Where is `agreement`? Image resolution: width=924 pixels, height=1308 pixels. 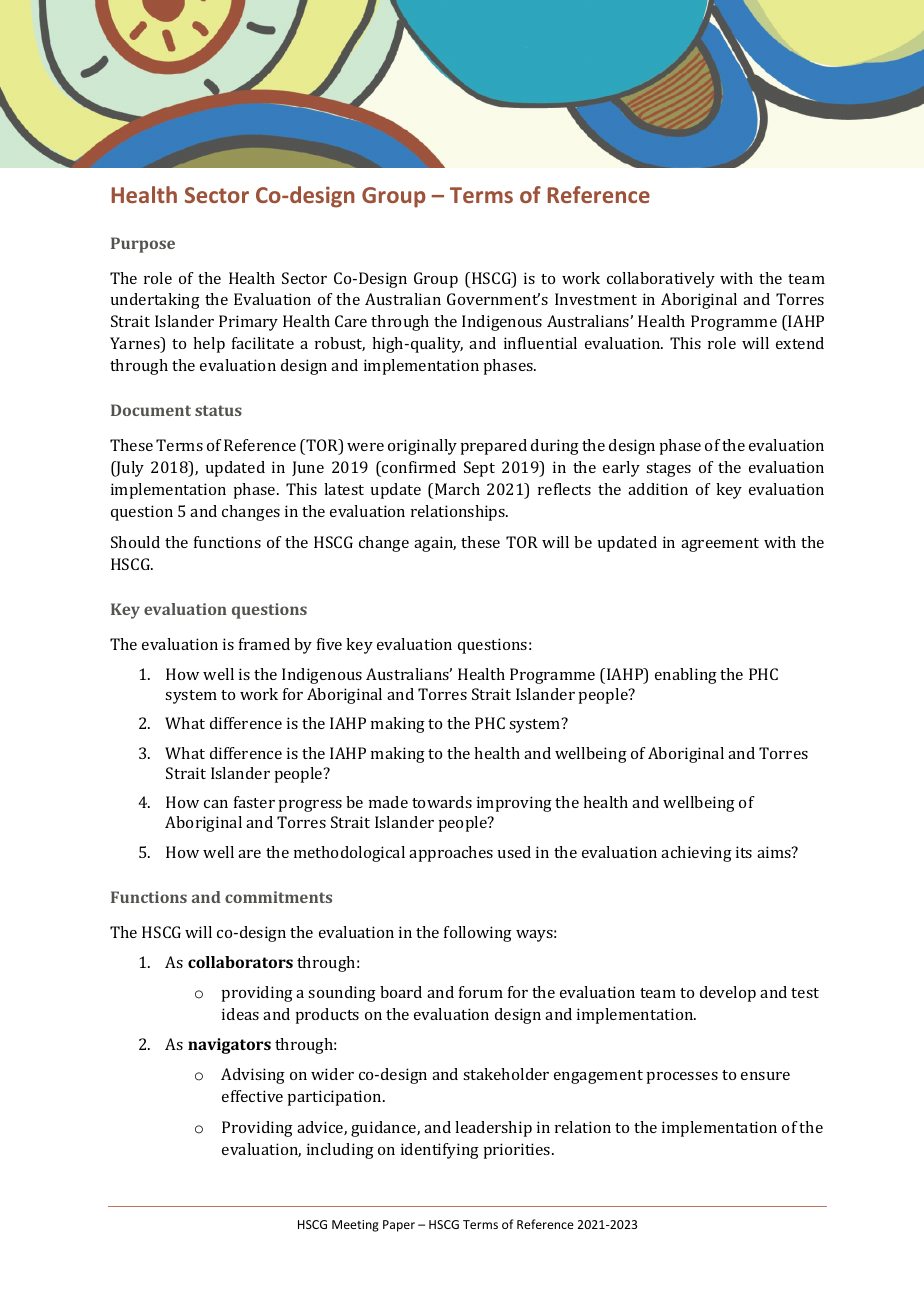 agreement is located at coordinates (720, 545).
